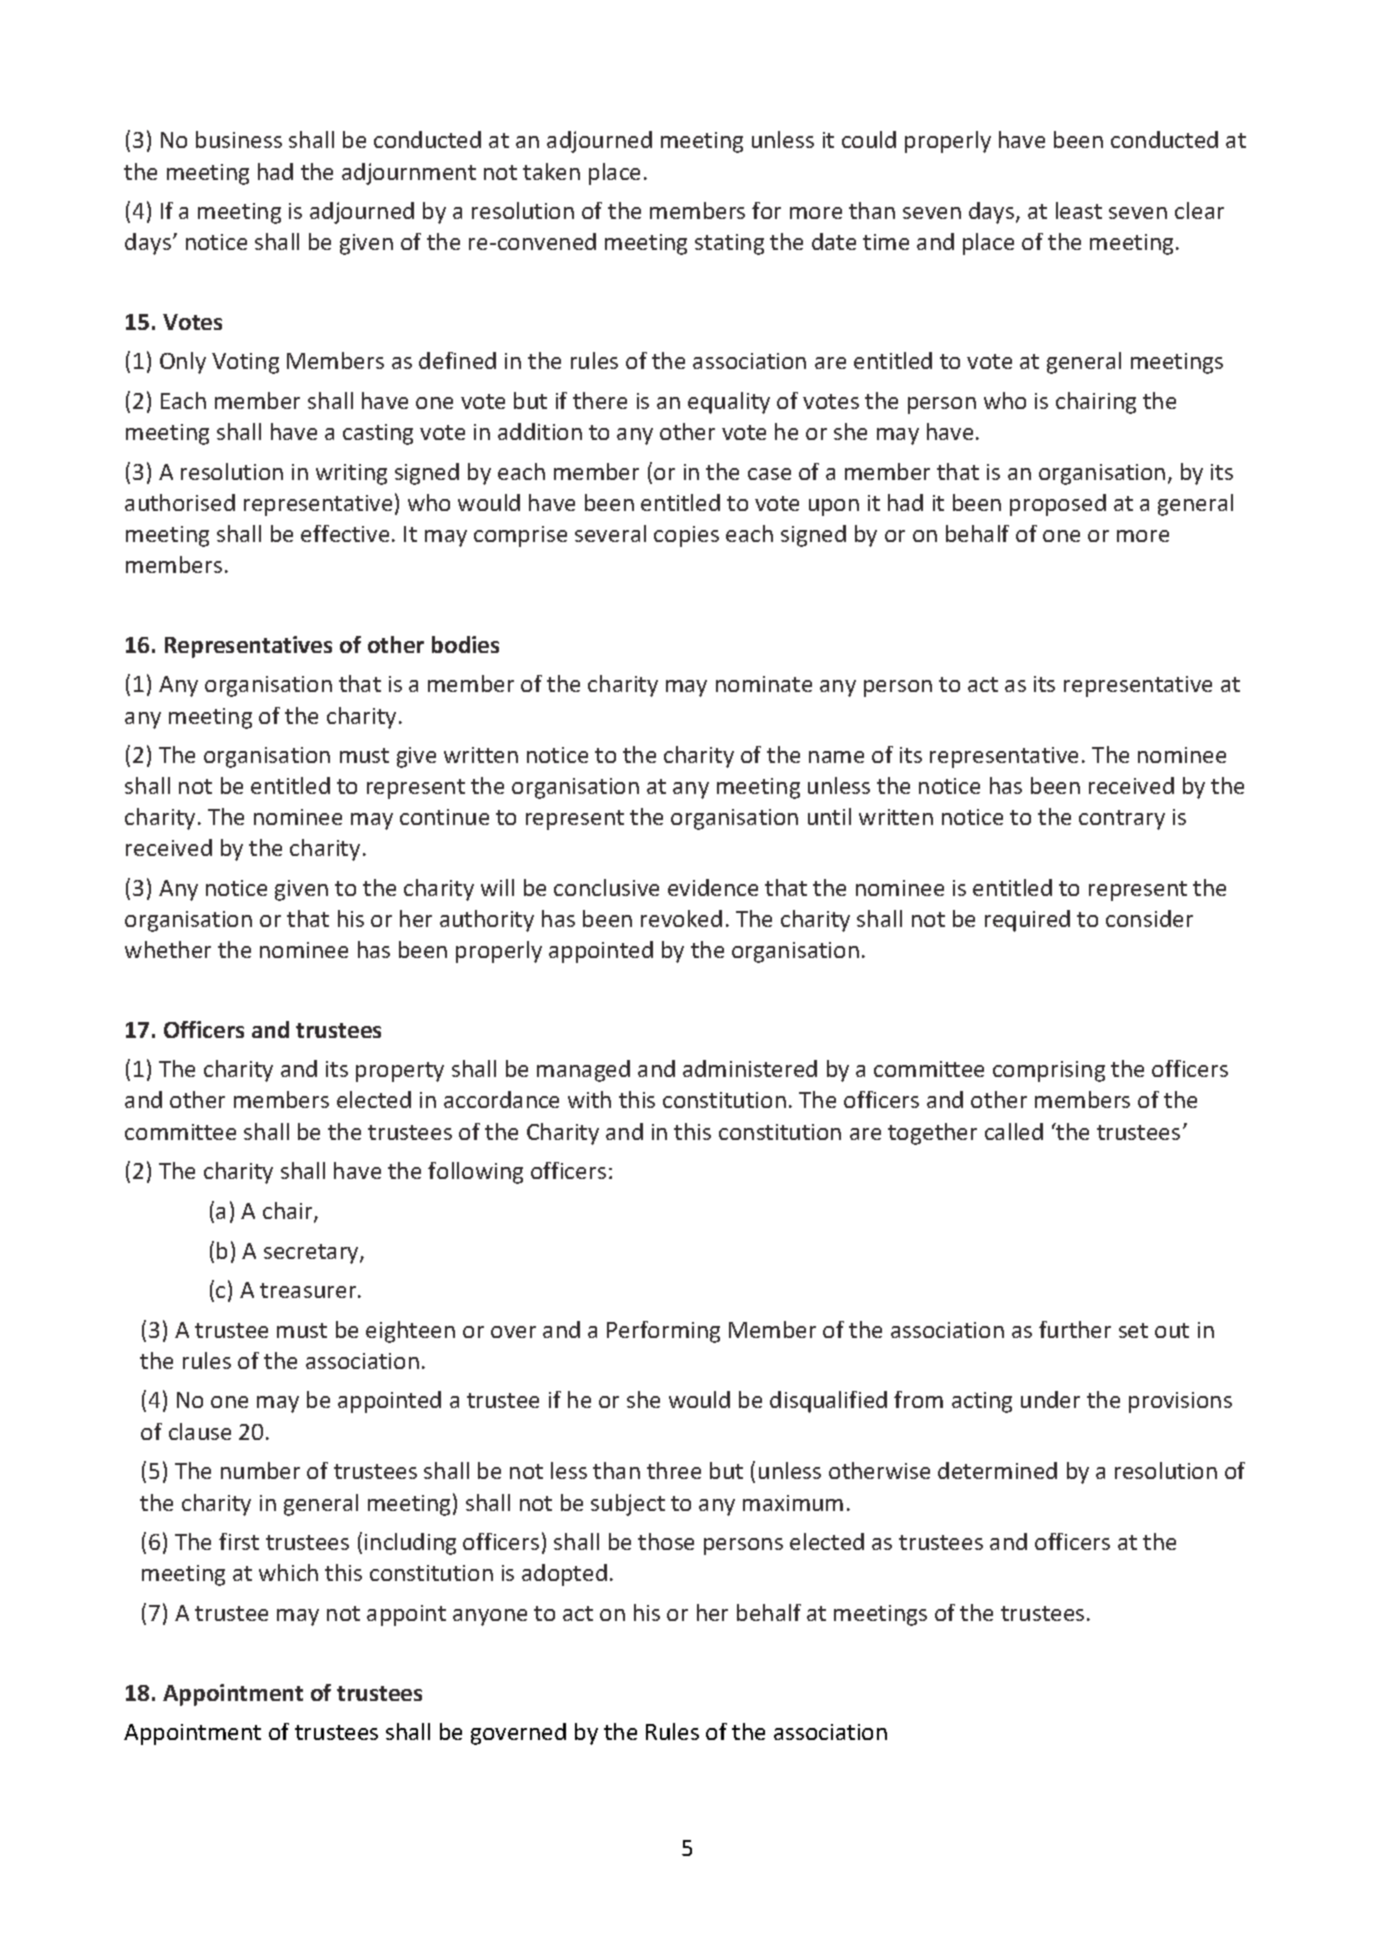  I want to click on those, so click(666, 1541).
